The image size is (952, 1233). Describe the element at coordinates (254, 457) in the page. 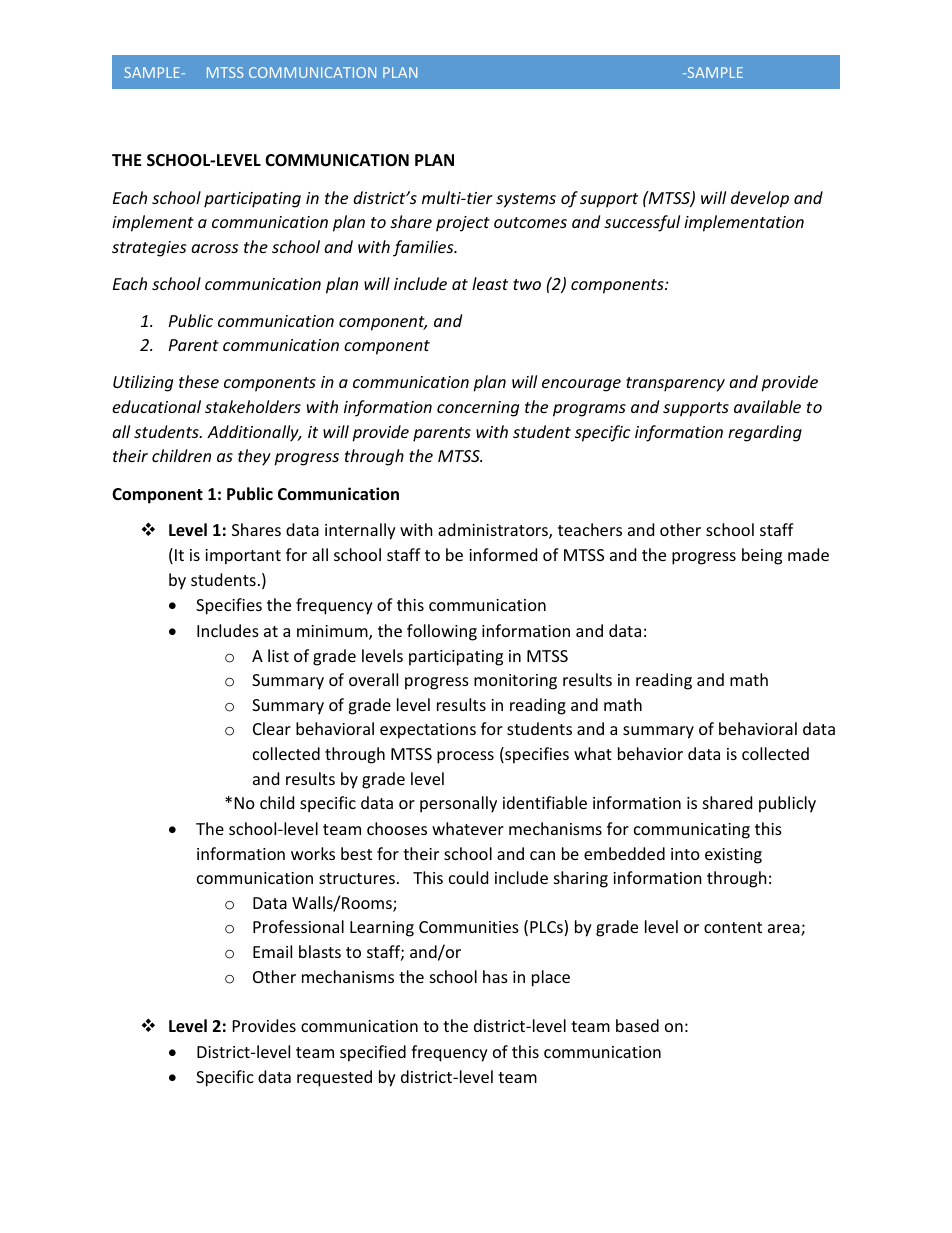

I see `they` at that location.
